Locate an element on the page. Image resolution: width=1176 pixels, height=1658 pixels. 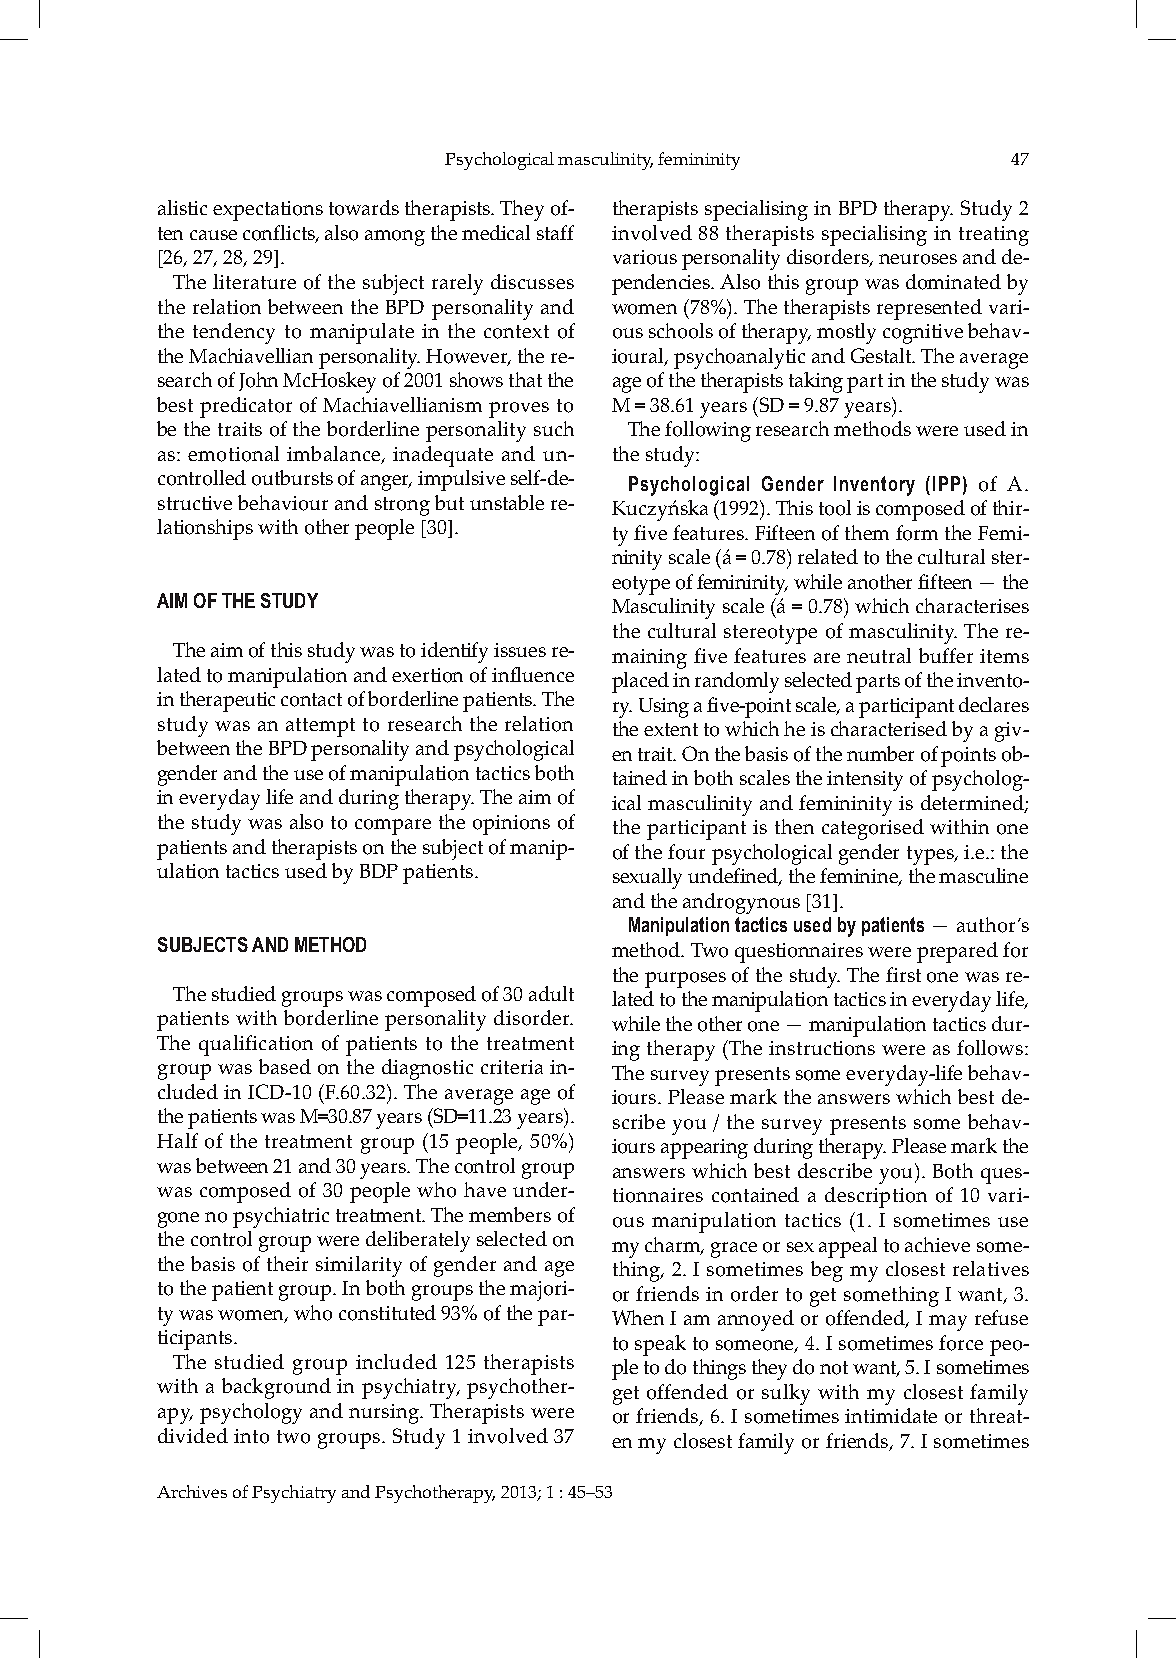
types is located at coordinates (931, 855).
